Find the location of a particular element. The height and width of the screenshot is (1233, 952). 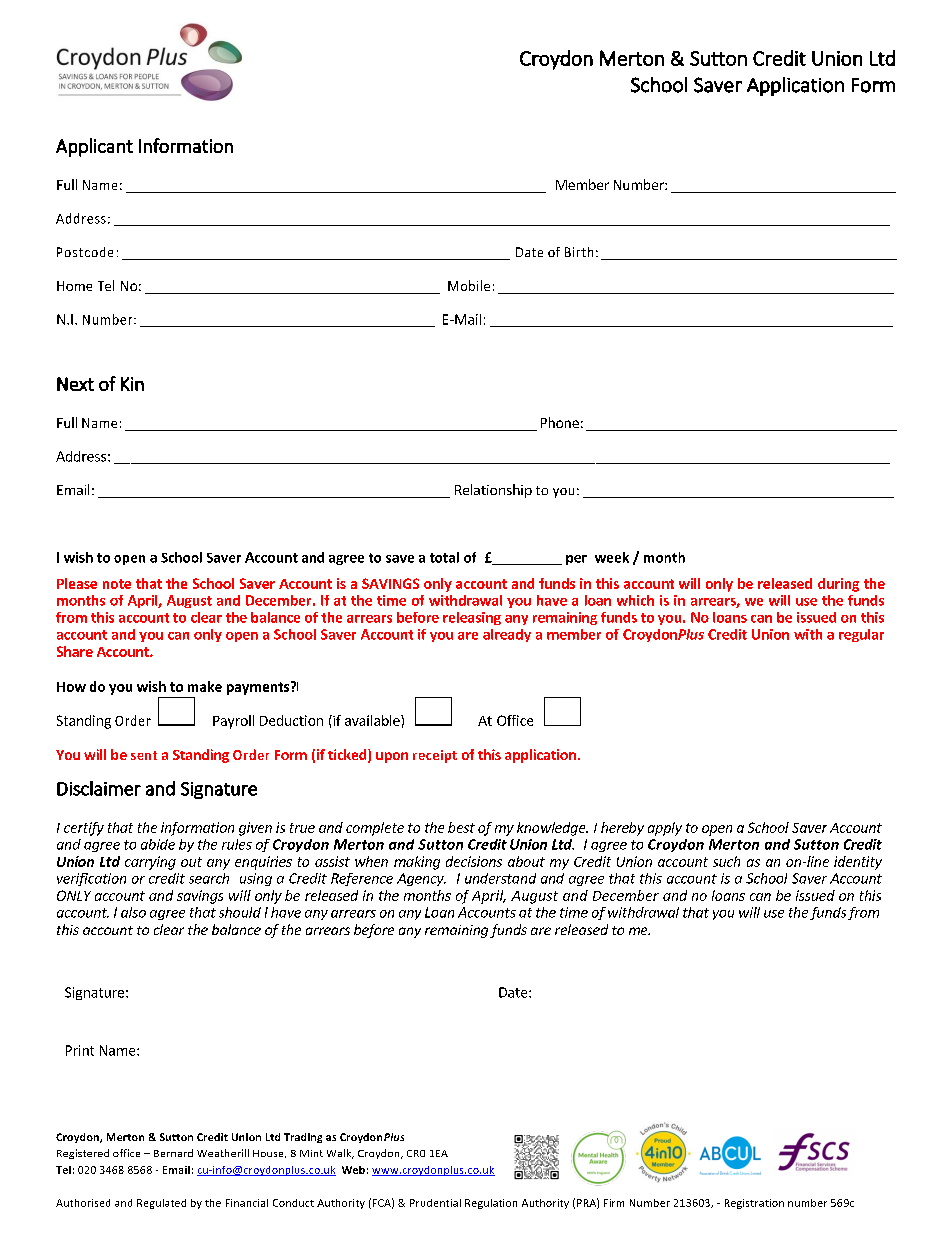

note is located at coordinates (117, 584).
